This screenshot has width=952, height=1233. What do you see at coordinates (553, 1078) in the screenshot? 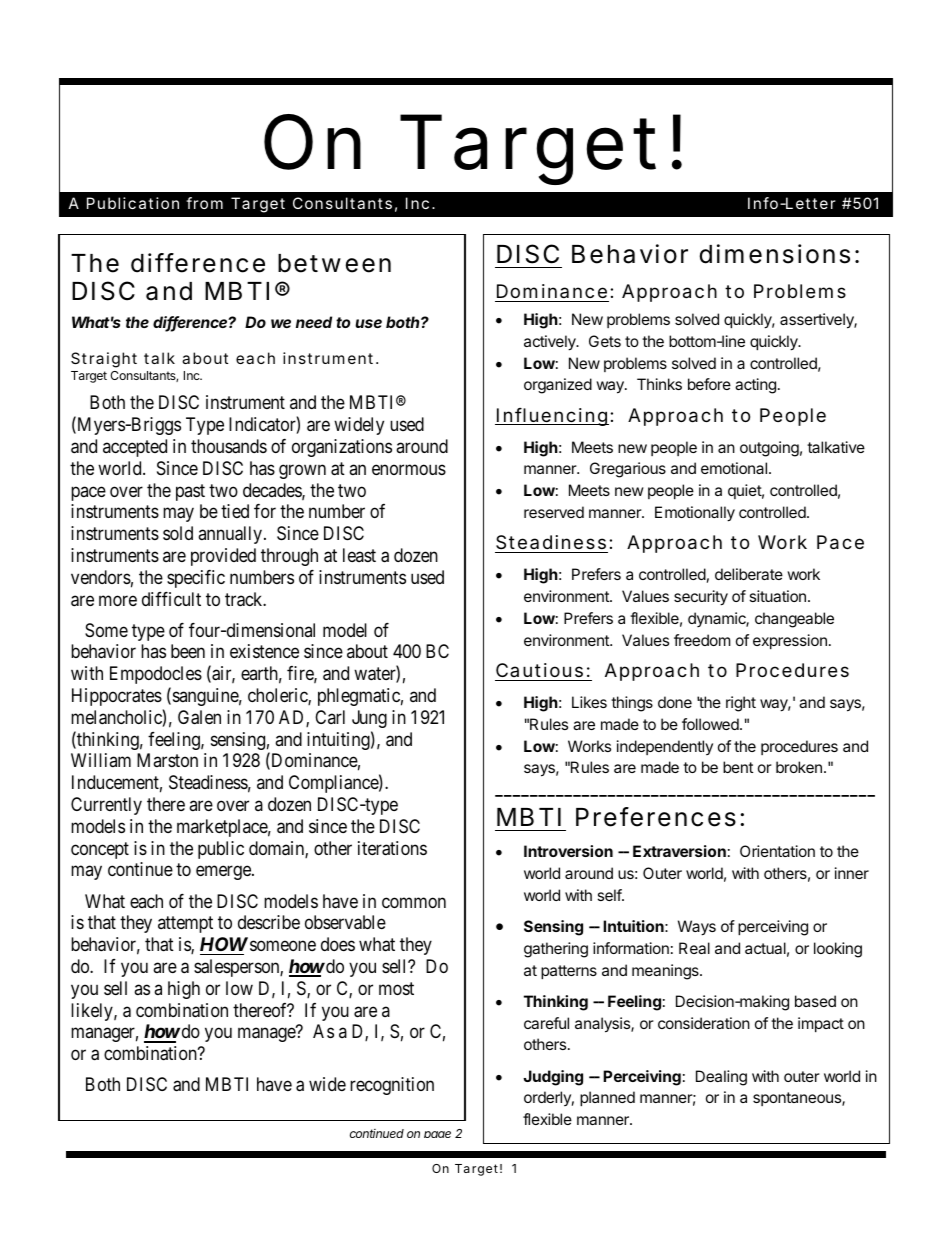
I see `Judging` at bounding box center [553, 1078].
